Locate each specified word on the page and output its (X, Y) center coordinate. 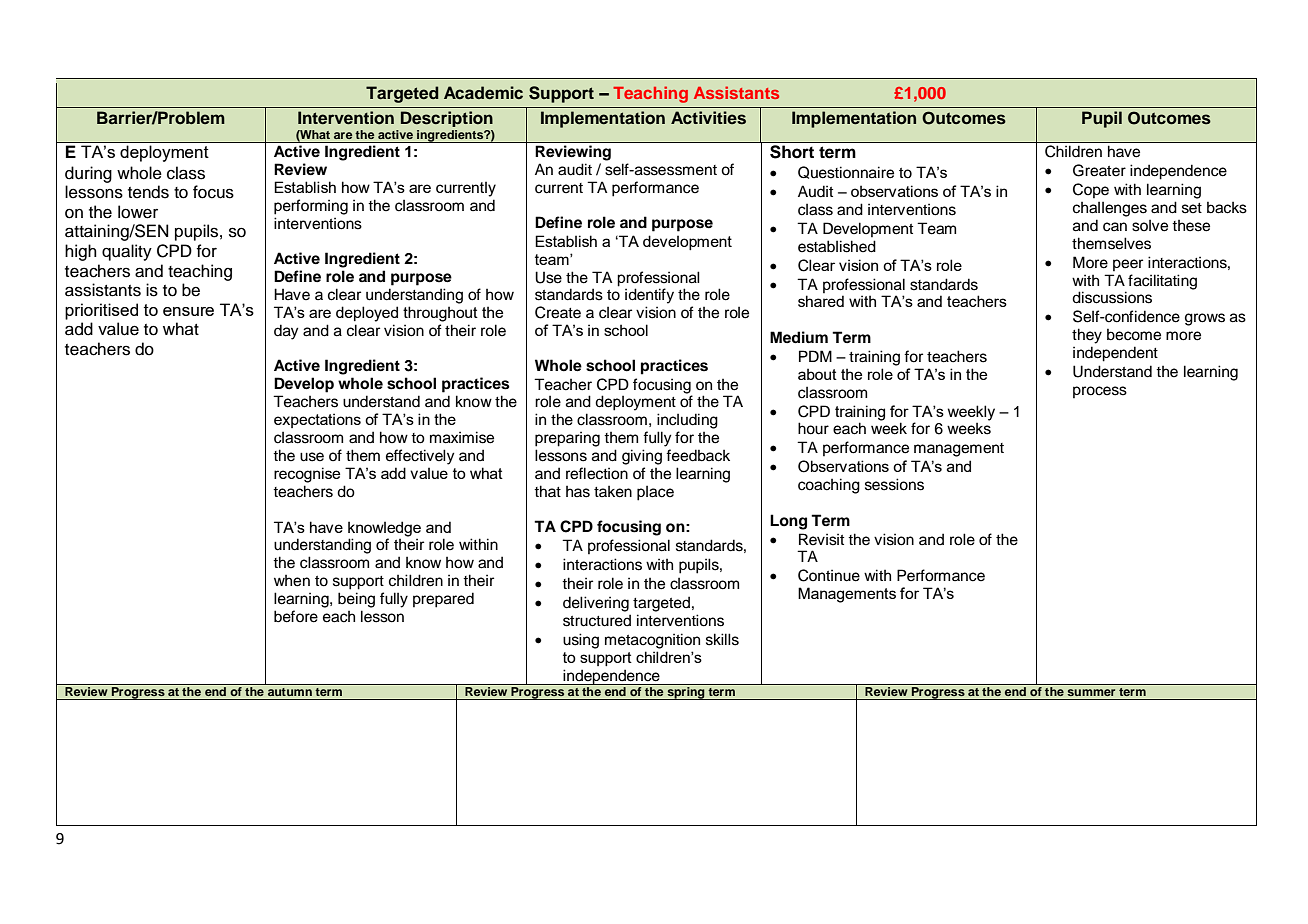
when (292, 581)
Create (558, 312)
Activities (708, 118)
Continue (829, 575)
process (1100, 392)
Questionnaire (846, 172)
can (1115, 227)
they (1087, 336)
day (286, 332)
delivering (596, 604)
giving (642, 457)
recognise (307, 475)
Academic (483, 92)
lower (138, 212)
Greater (1099, 170)
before (296, 616)
